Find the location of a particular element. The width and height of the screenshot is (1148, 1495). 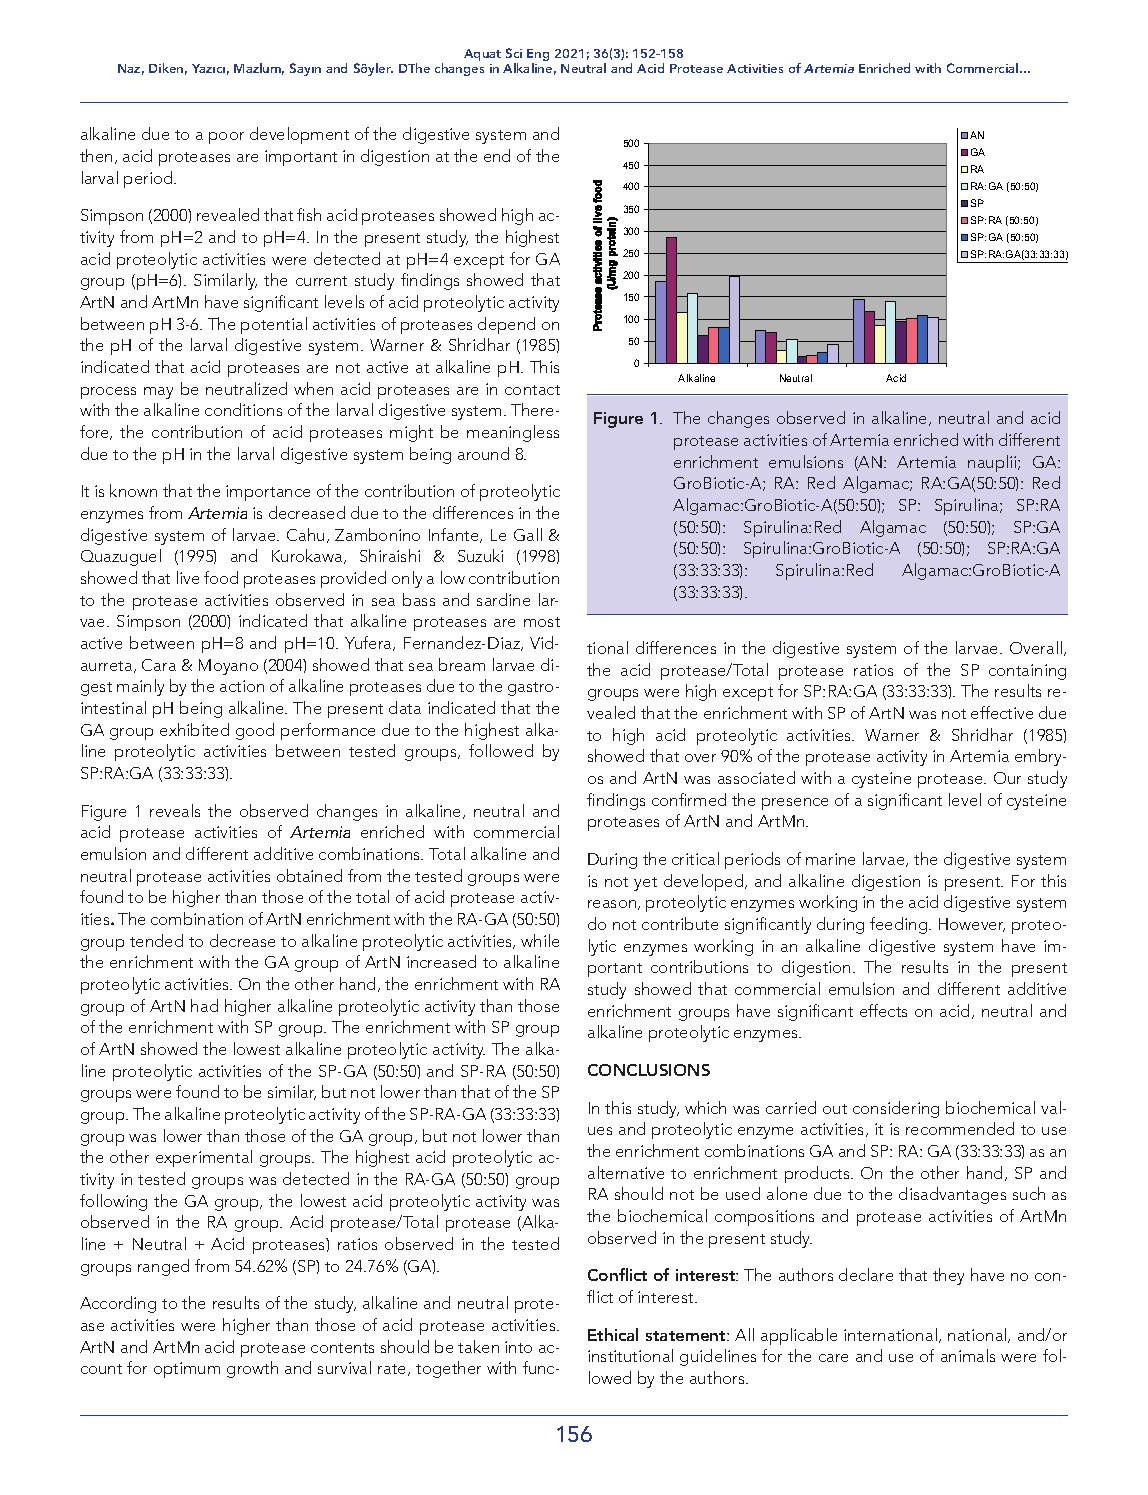

had is located at coordinates (204, 1005).
